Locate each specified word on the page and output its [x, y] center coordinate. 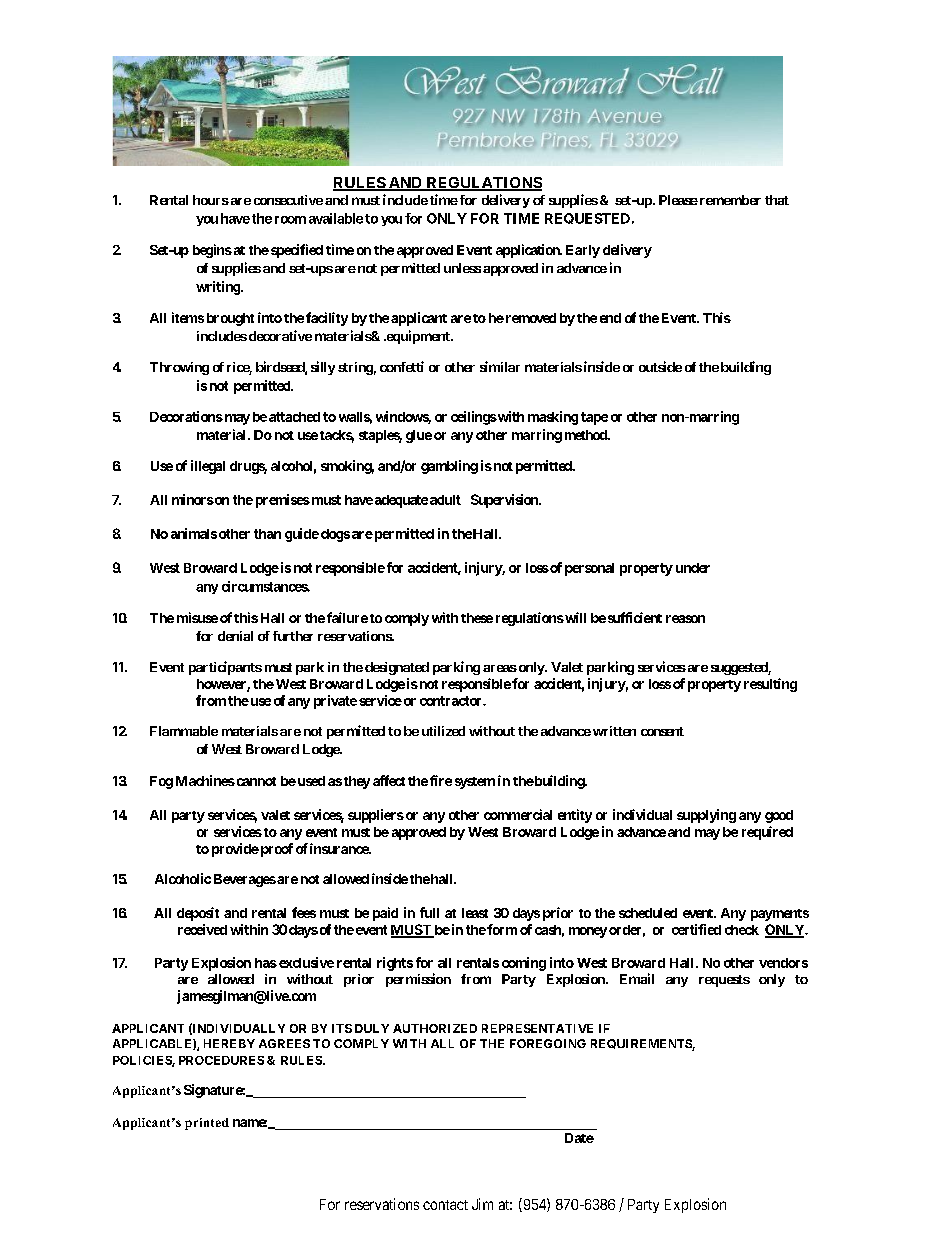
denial [235, 636]
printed [207, 1124]
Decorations [186, 416]
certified [696, 929]
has [266, 963]
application [529, 251]
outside [660, 366]
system [475, 783]
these [477, 618]
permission [418, 980]
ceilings [474, 418]
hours [211, 200]
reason [685, 619]
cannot [255, 781]
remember [729, 200]
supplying [706, 816]
